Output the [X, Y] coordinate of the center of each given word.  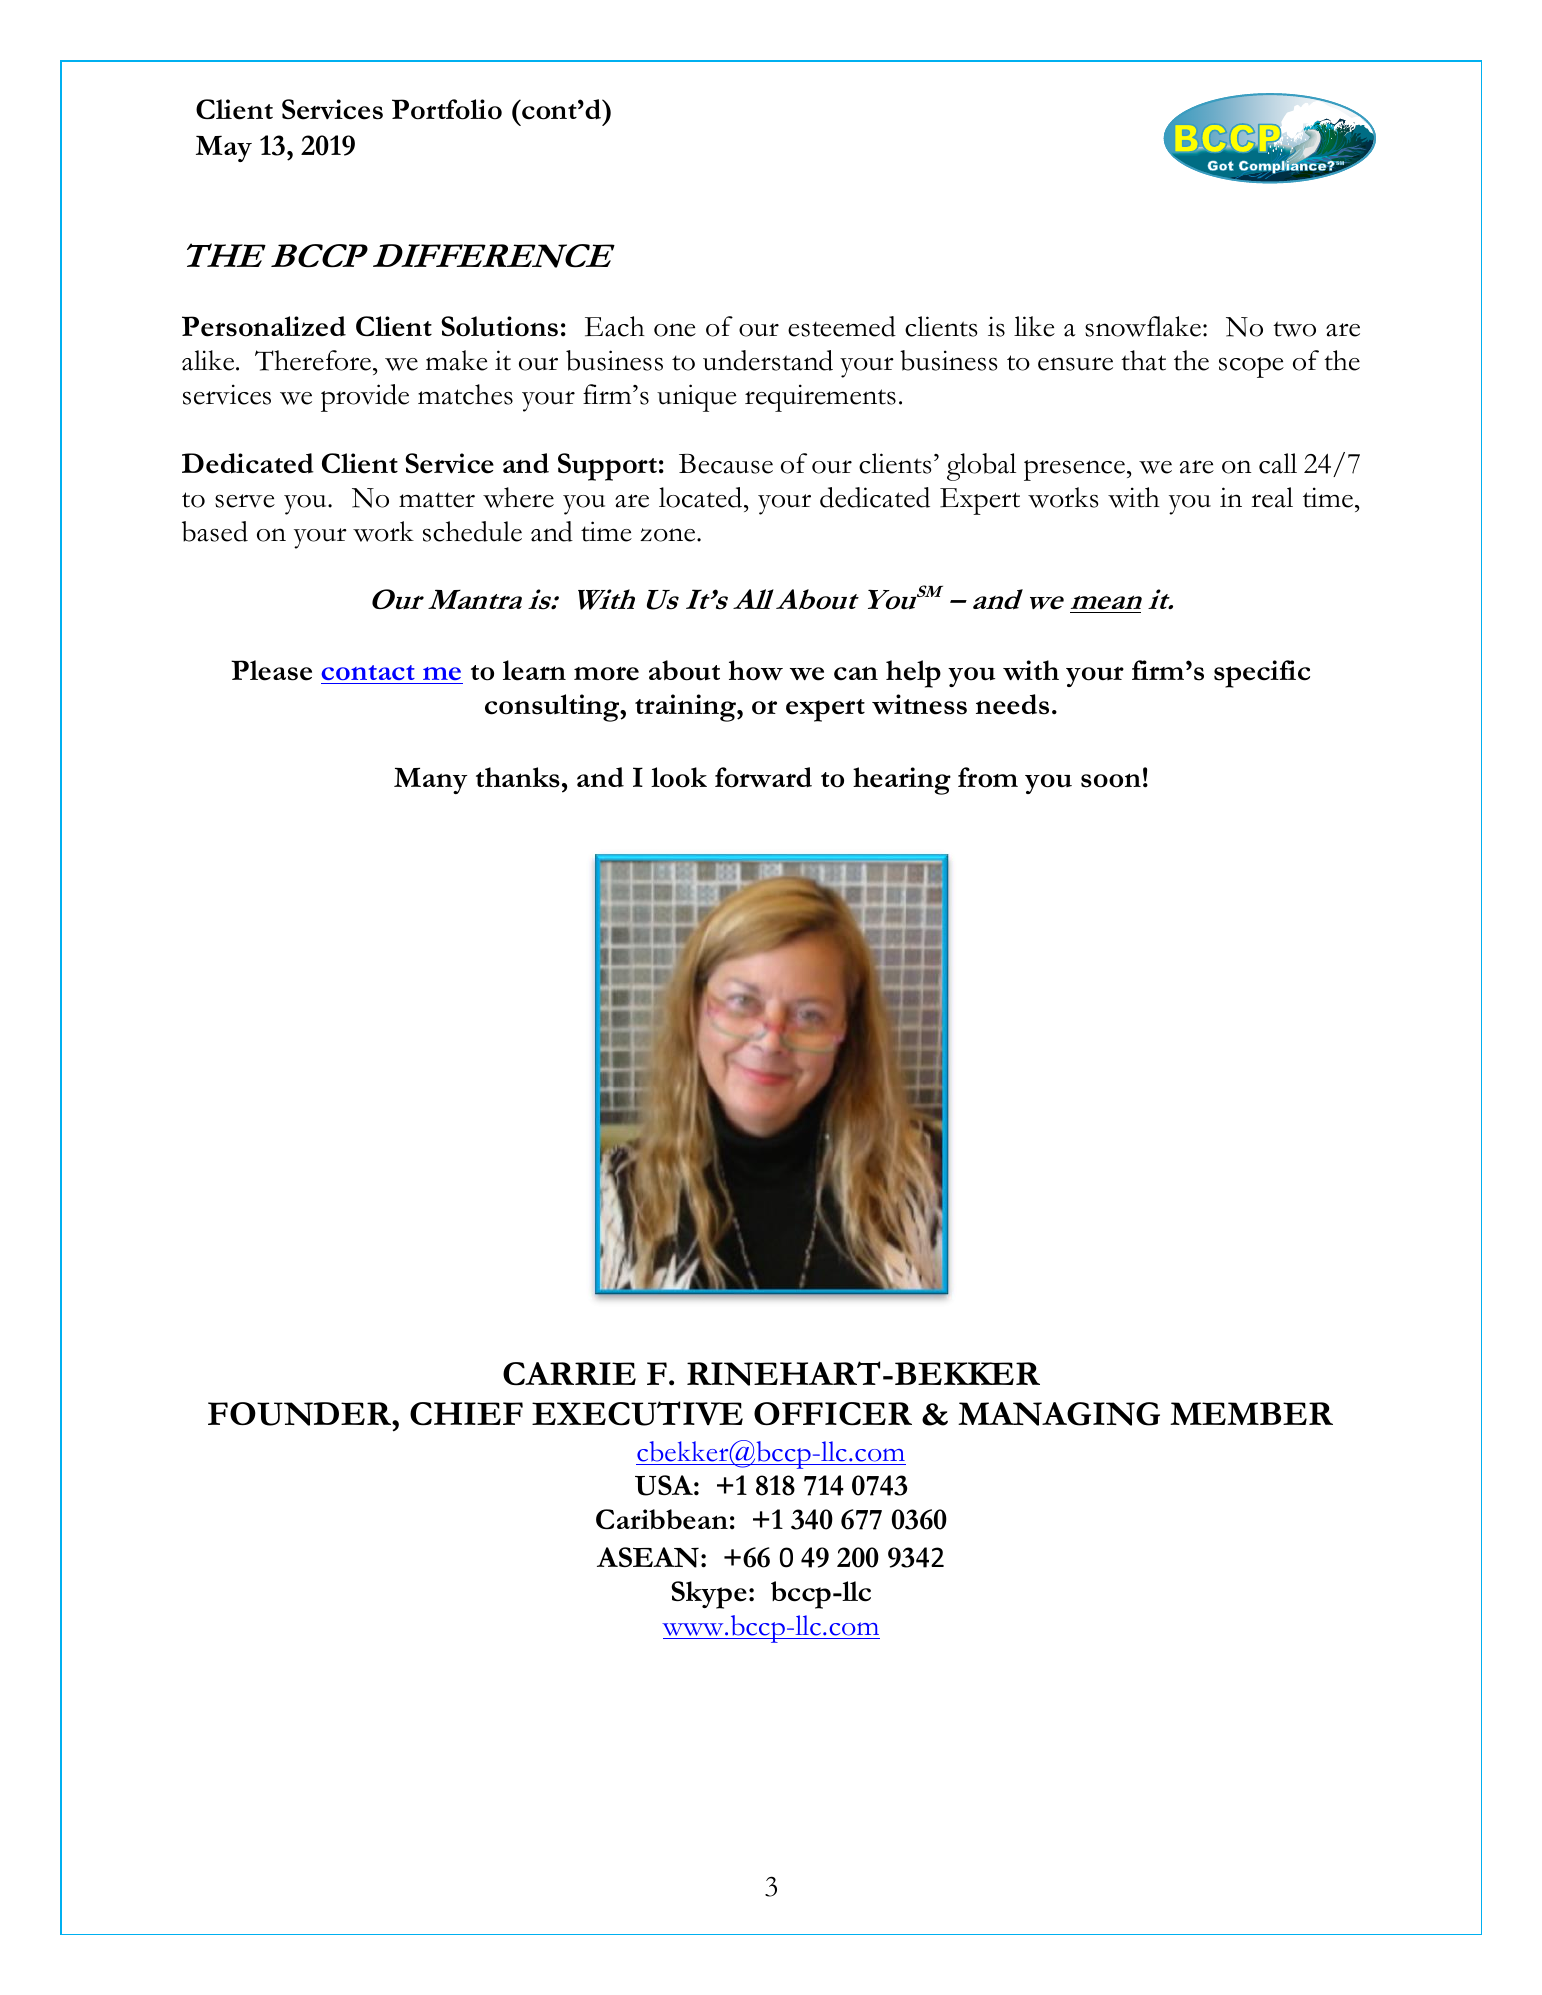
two [1294, 329]
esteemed [842, 326]
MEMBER [1251, 1413]
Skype [709, 1595]
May [224, 148]
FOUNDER [301, 1414]
